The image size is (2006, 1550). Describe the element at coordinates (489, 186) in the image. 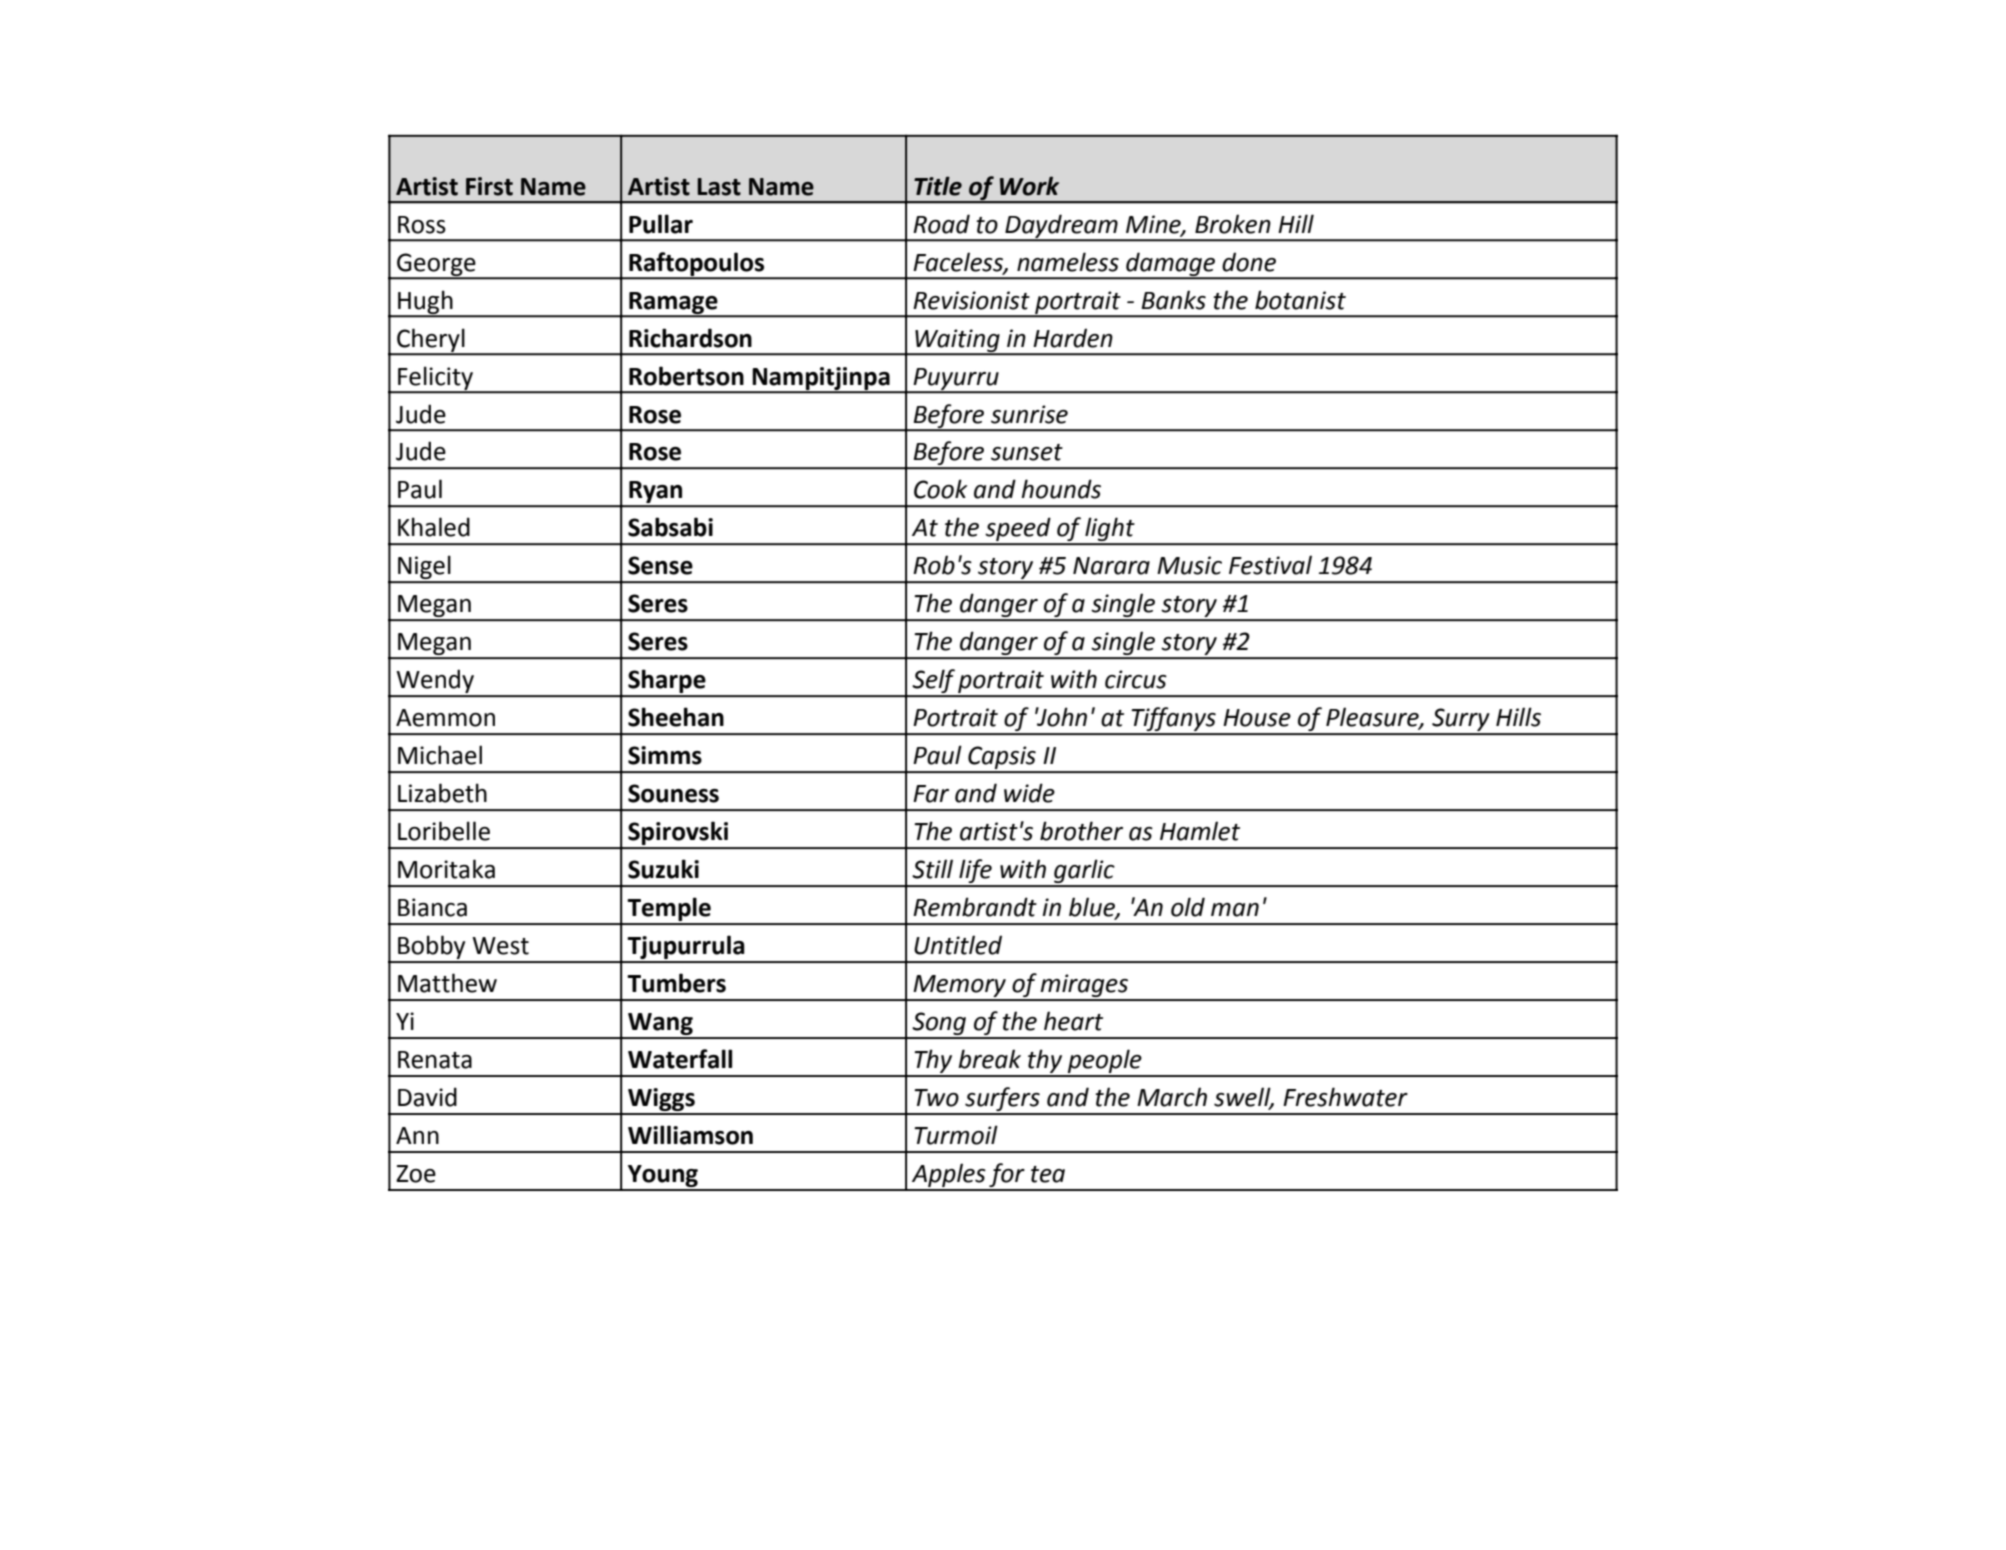

I see `First` at that location.
